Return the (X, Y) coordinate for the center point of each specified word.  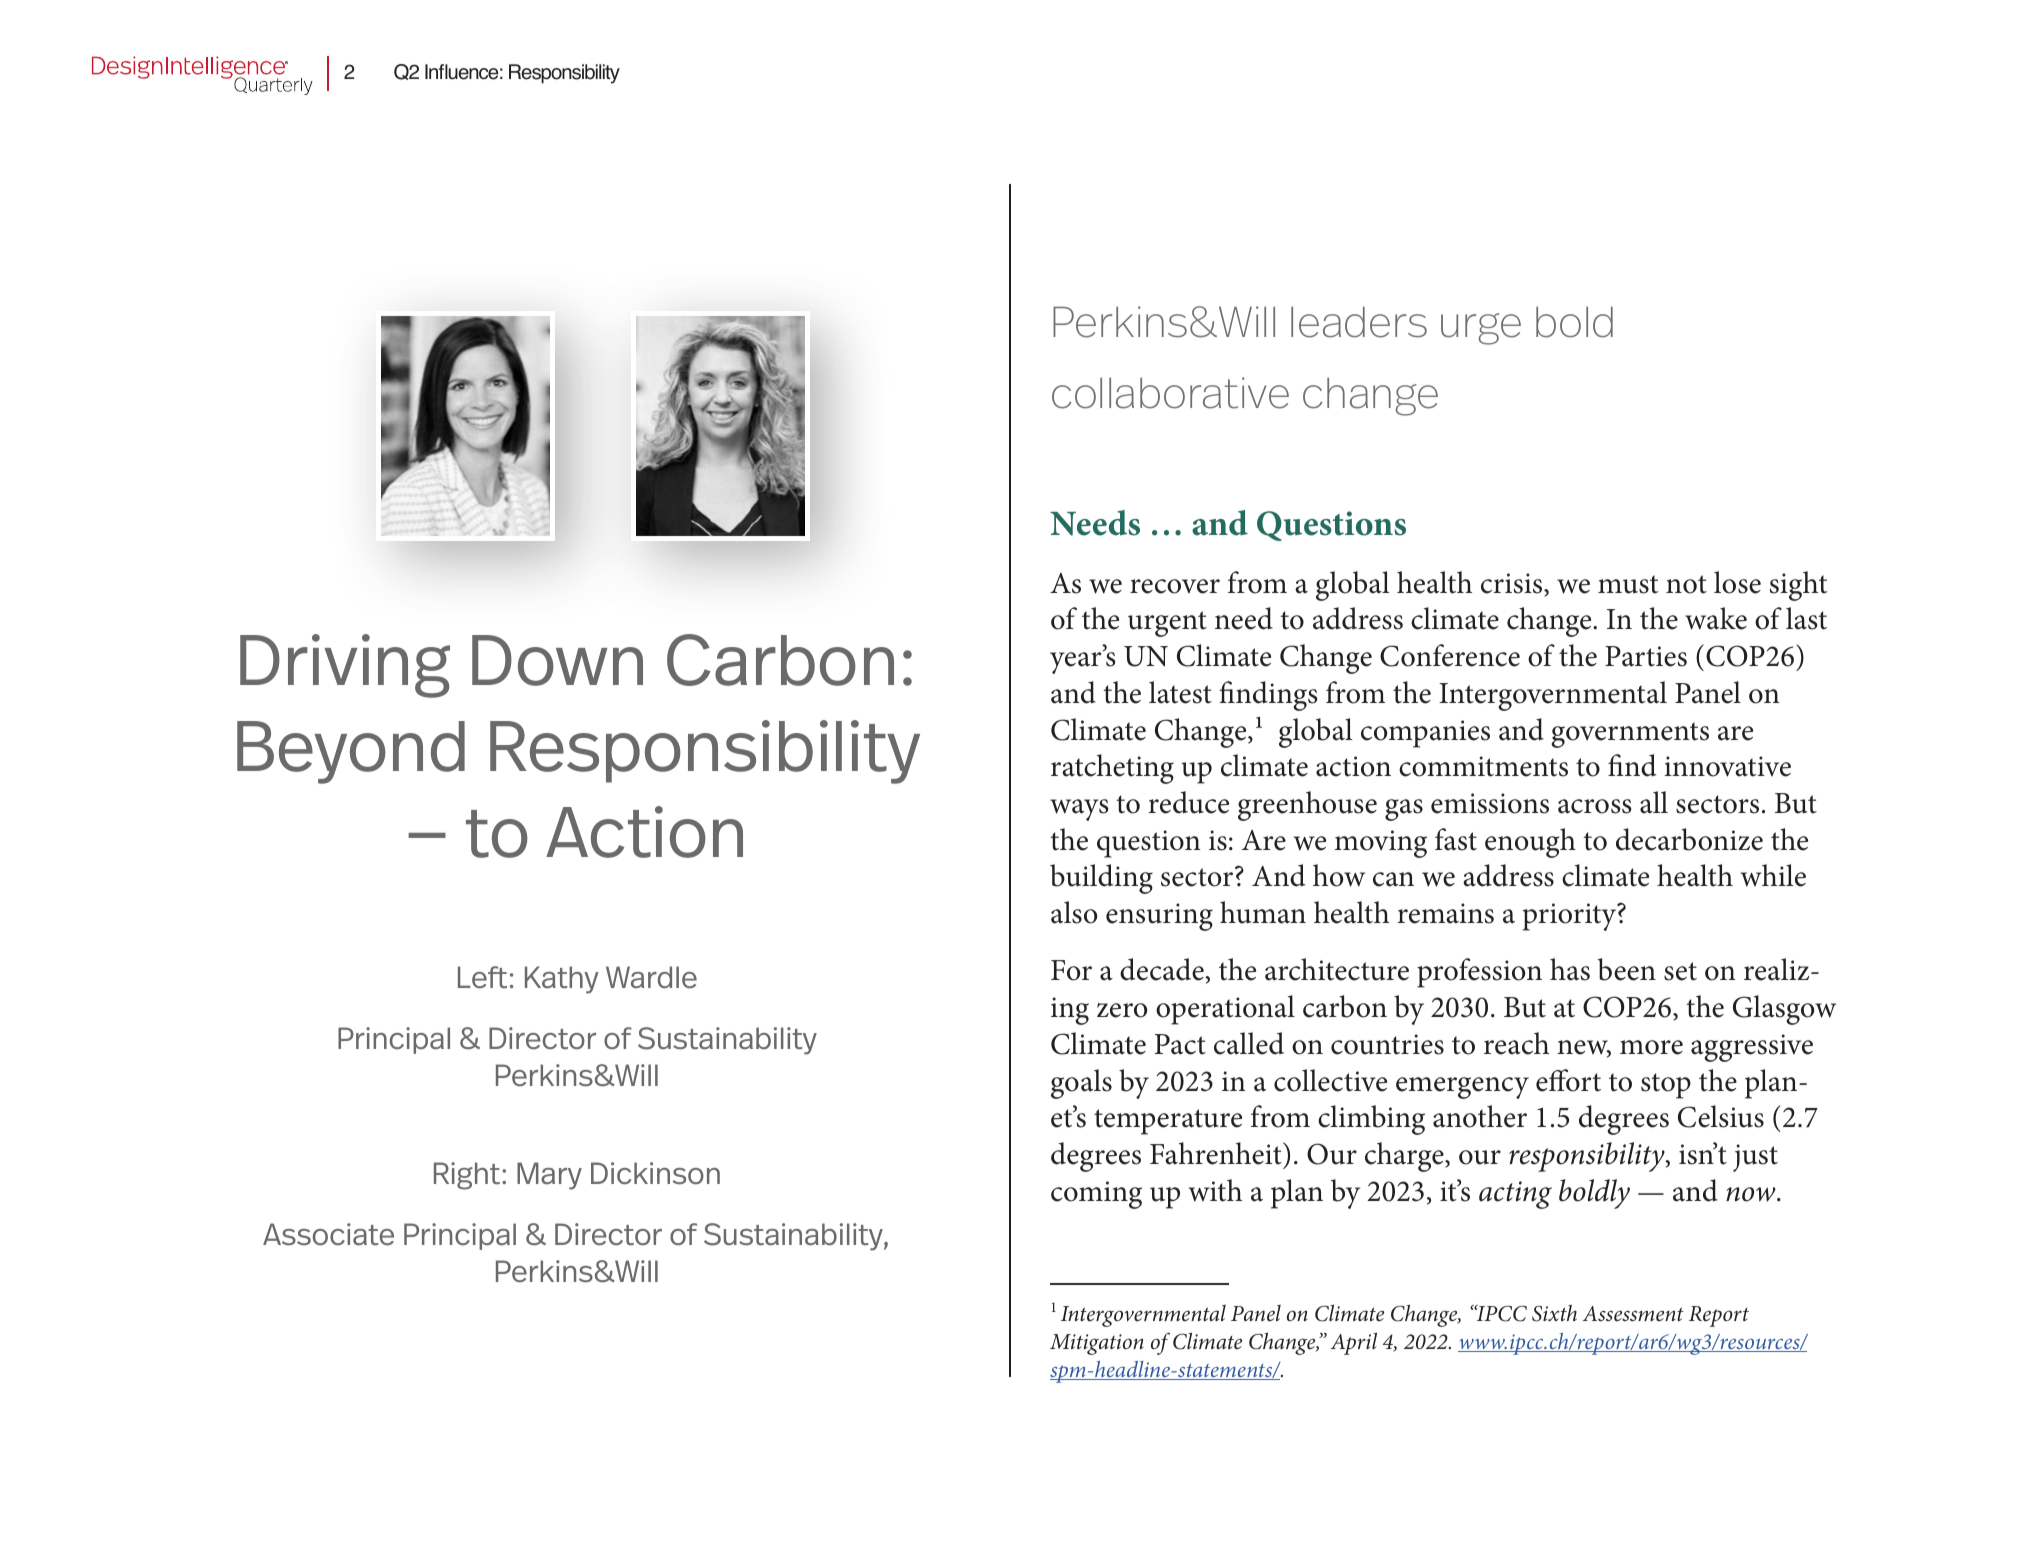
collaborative (1170, 393)
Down (557, 660)
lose (1737, 582)
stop (1666, 1086)
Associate (328, 1234)
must (1628, 584)
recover (1175, 586)
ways (1079, 810)
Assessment (1633, 1314)
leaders (1359, 322)
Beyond (351, 752)
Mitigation (1097, 1344)
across (1595, 806)
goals (1081, 1084)
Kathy (562, 980)
